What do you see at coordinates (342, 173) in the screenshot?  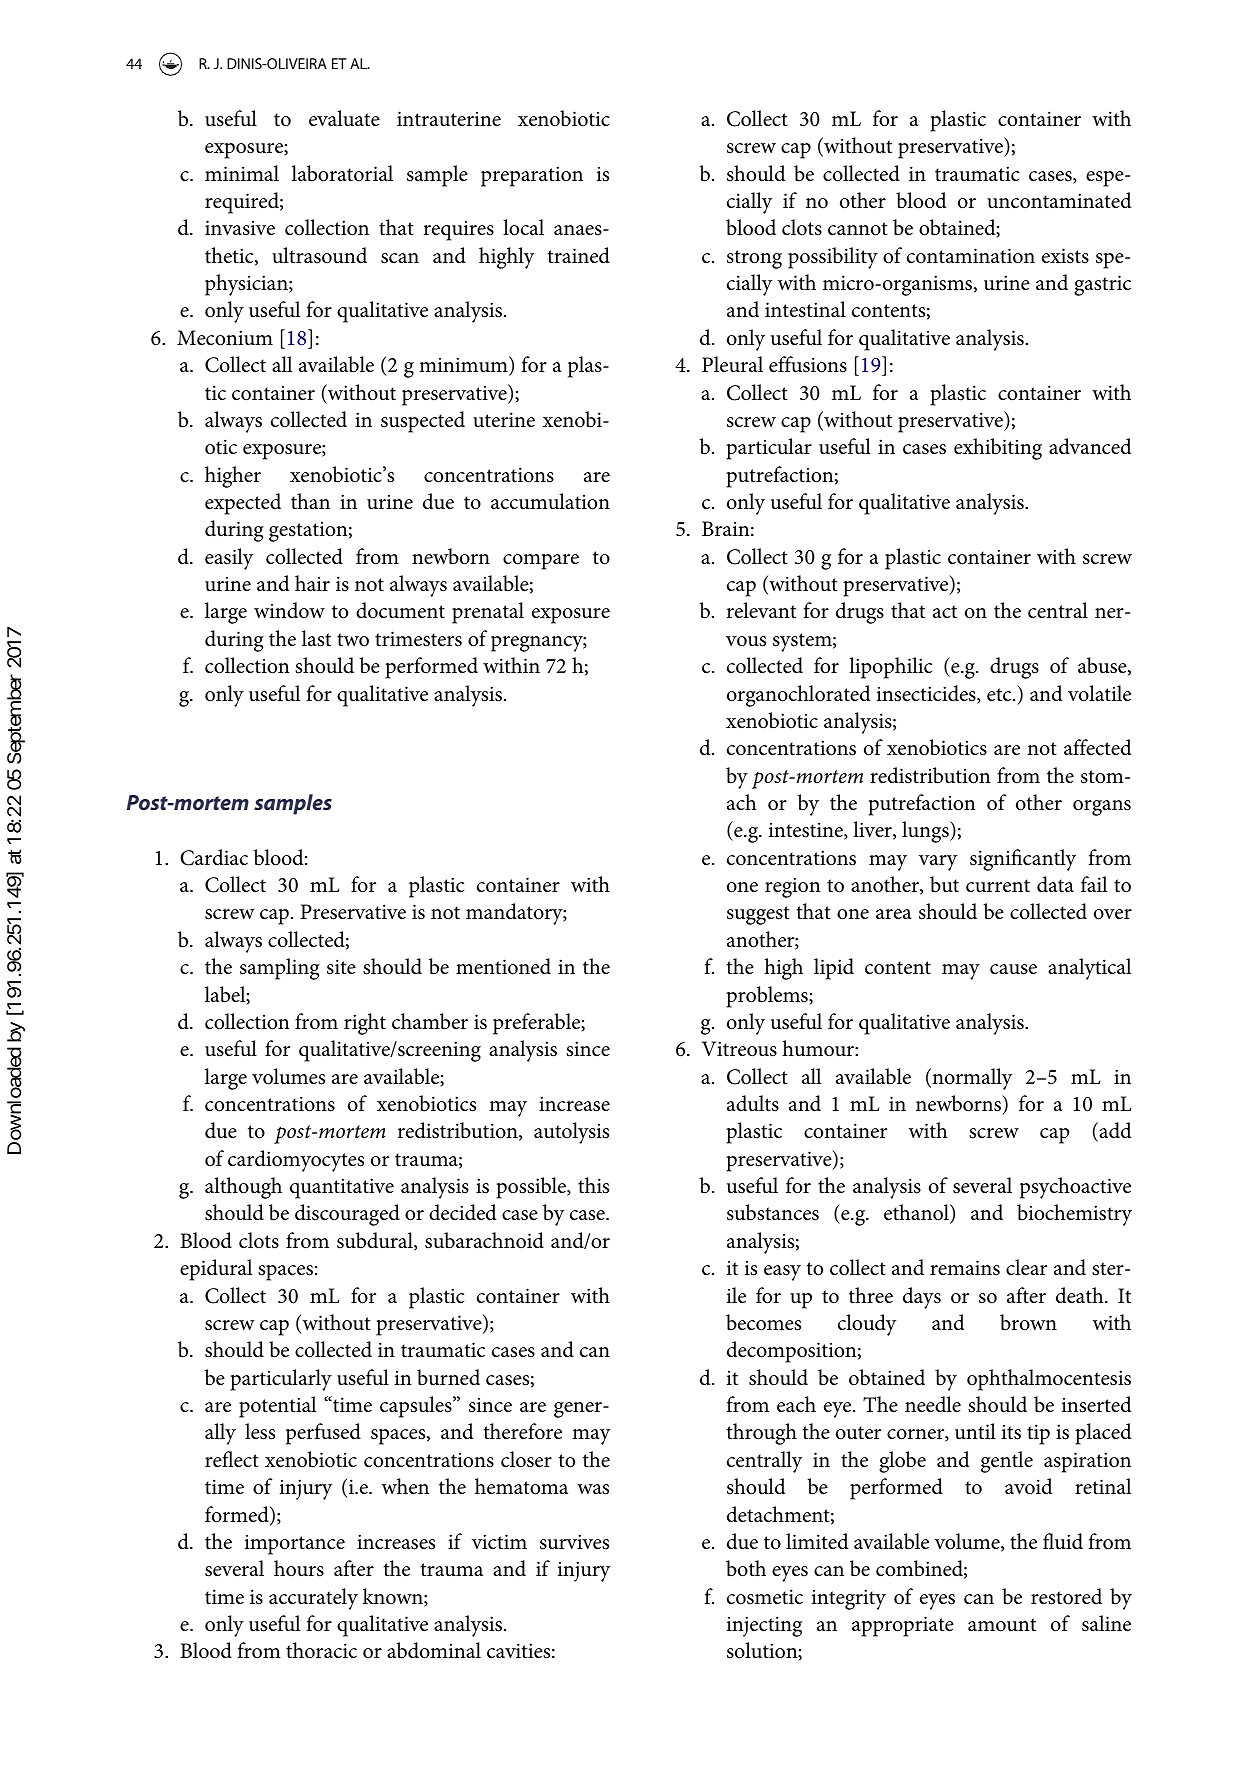 I see `laboratorial` at bounding box center [342, 173].
